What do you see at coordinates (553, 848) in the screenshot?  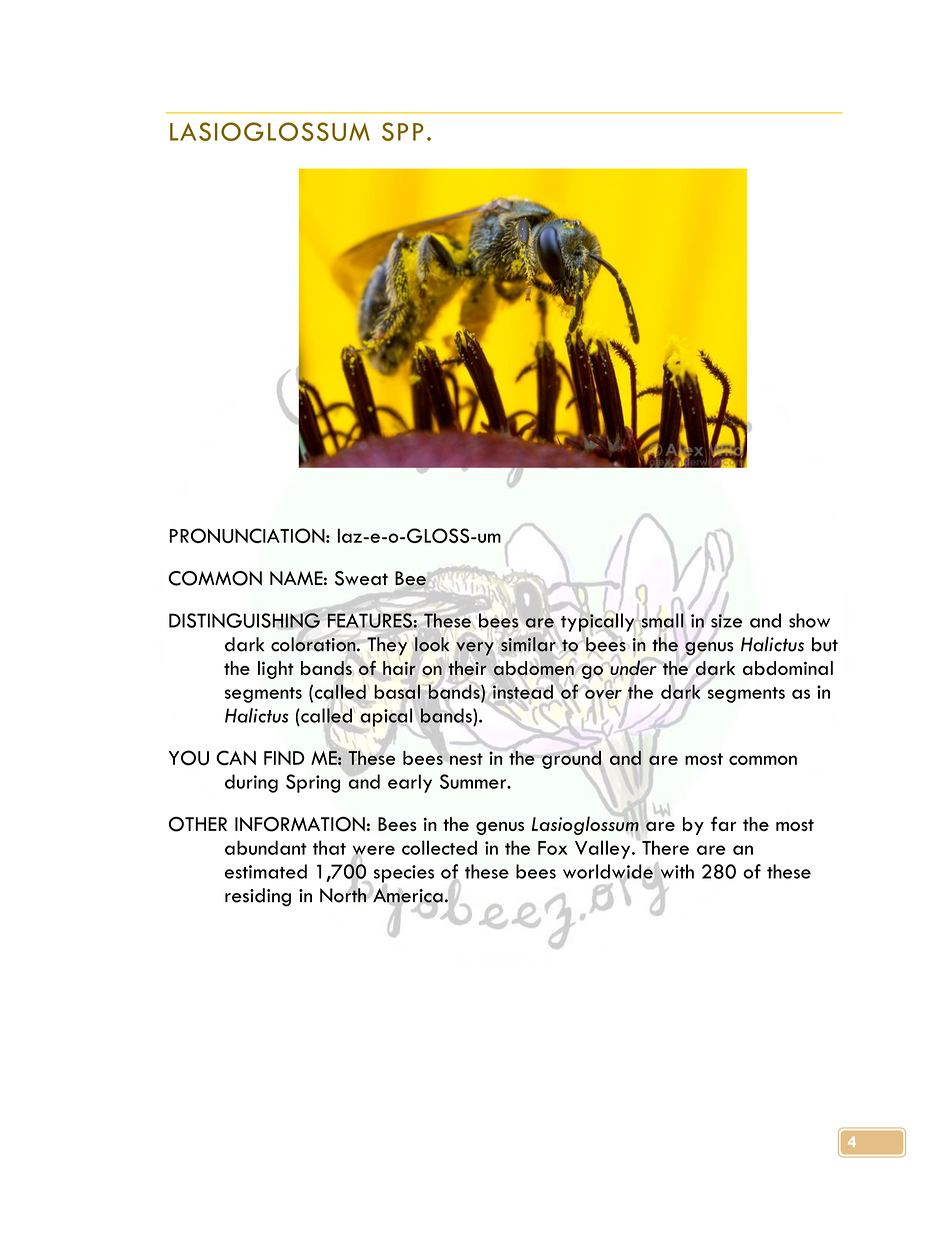 I see `Fox` at bounding box center [553, 848].
